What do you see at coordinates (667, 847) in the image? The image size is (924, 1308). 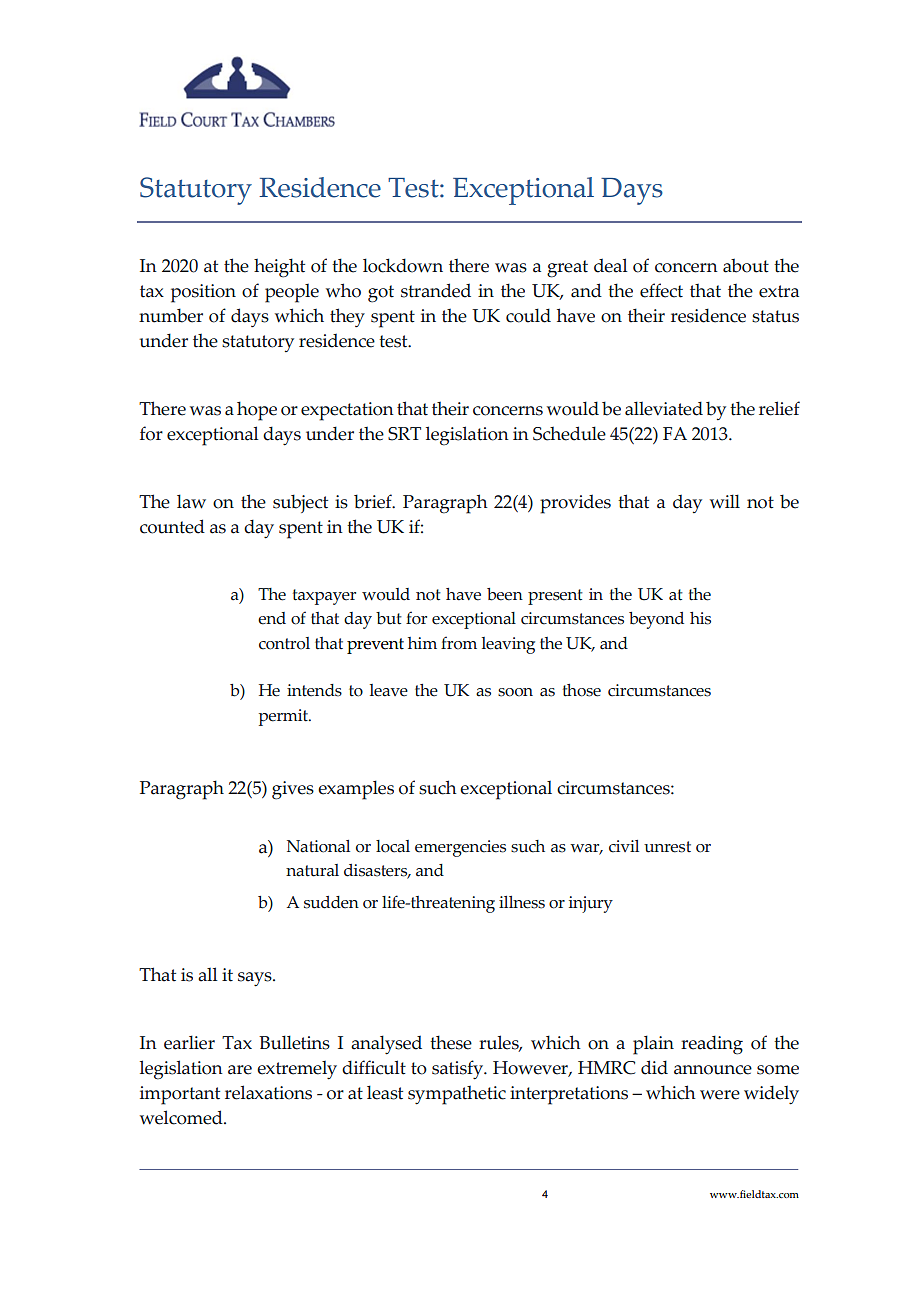 I see `unrest` at bounding box center [667, 847].
